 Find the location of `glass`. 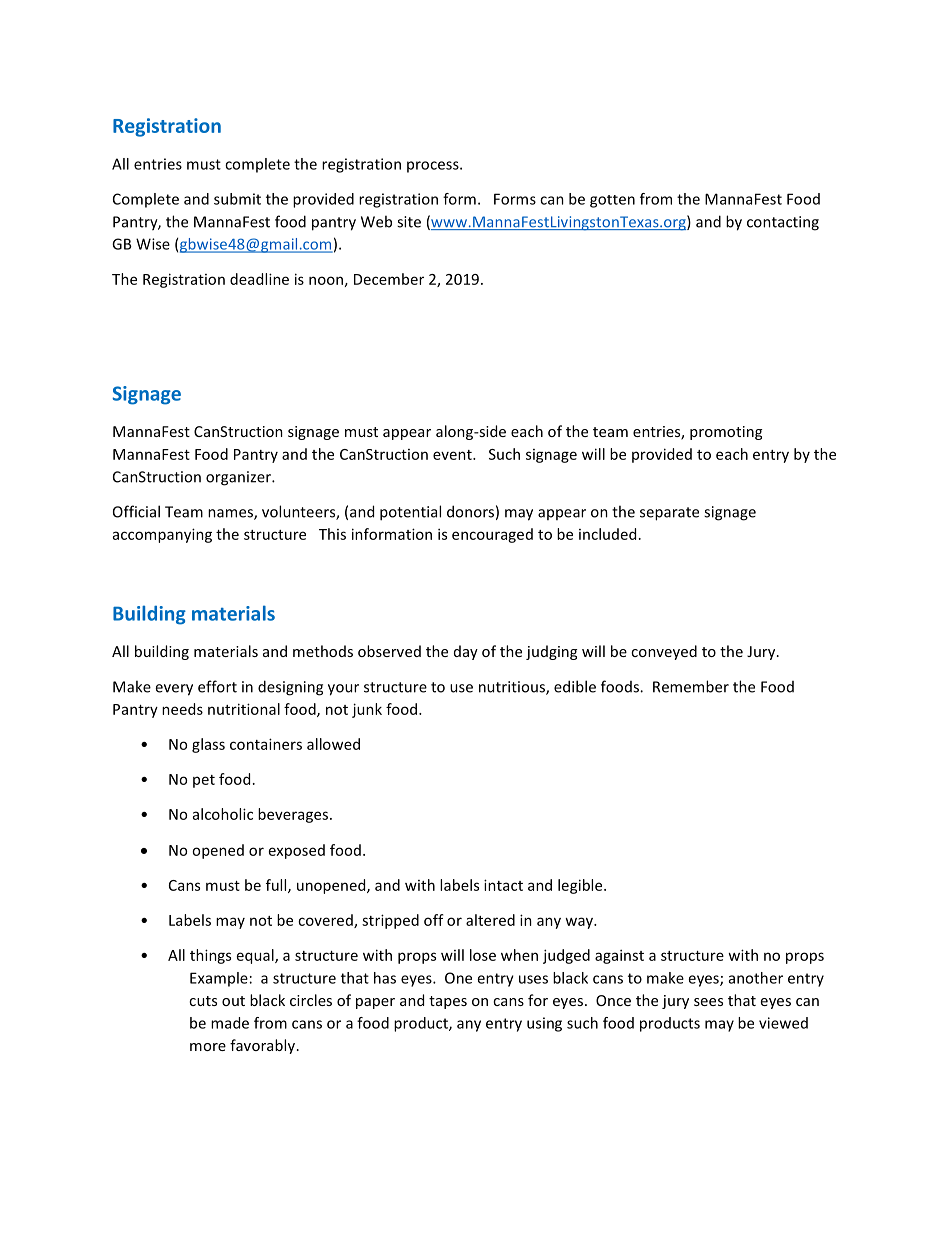

glass is located at coordinates (208, 745).
